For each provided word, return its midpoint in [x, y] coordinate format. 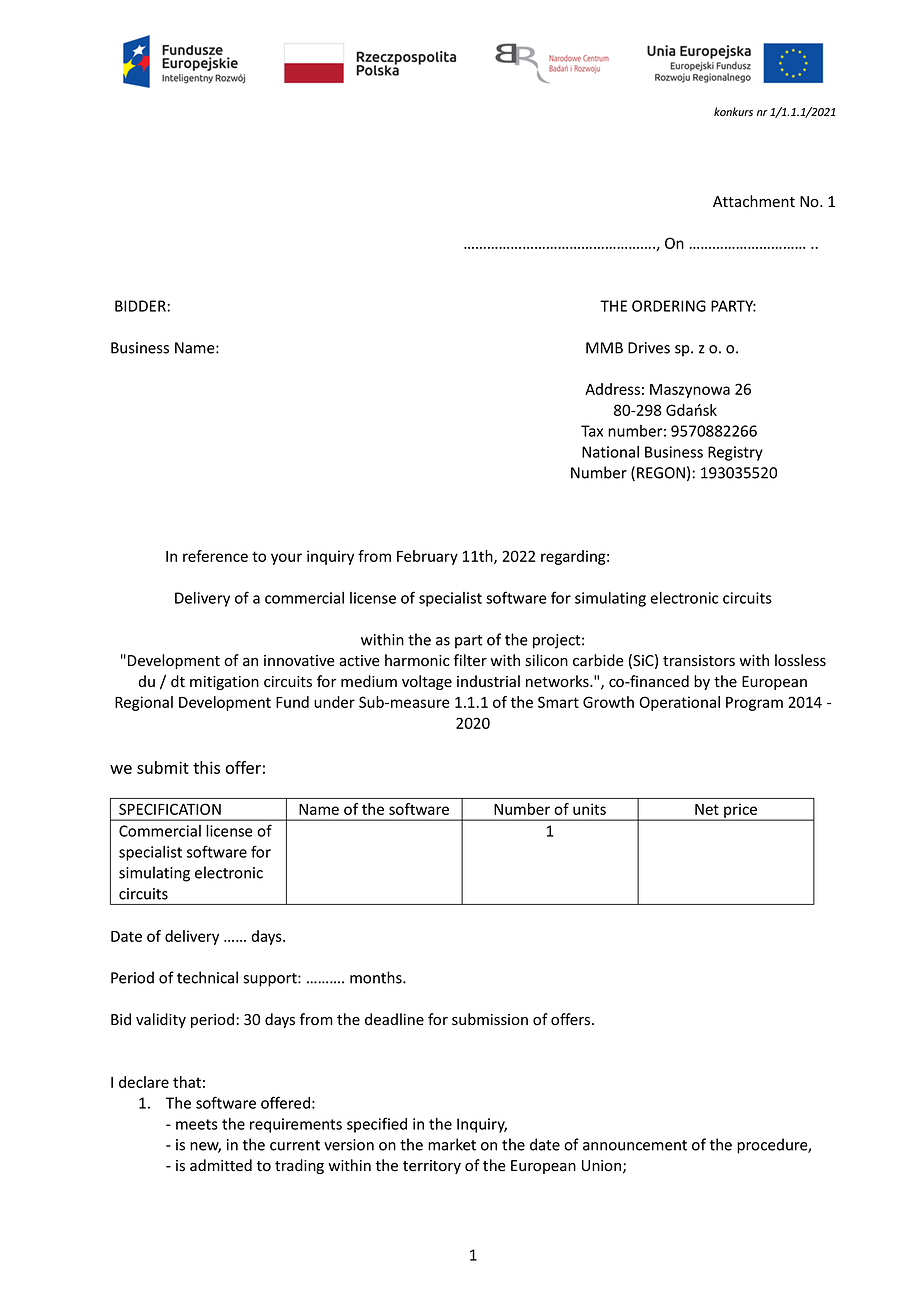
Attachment [754, 201]
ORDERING [669, 306]
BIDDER [141, 306]
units [589, 809]
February [427, 557]
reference [215, 556]
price [740, 812]
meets [197, 1124]
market [452, 1144]
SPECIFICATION [170, 809]
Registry [735, 453]
